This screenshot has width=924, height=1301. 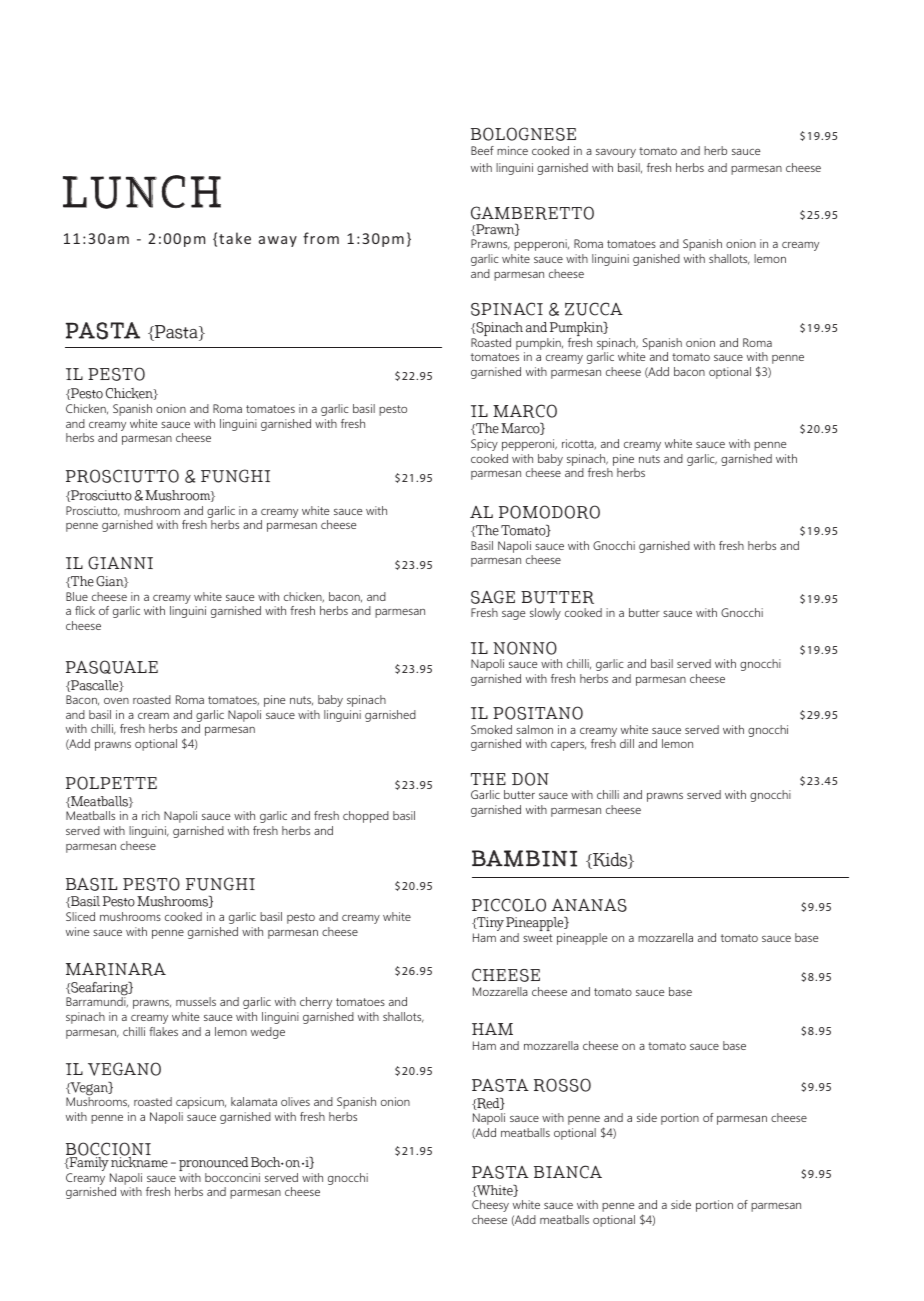 What do you see at coordinates (549, 512) in the screenshot?
I see `POMODORO` at bounding box center [549, 512].
